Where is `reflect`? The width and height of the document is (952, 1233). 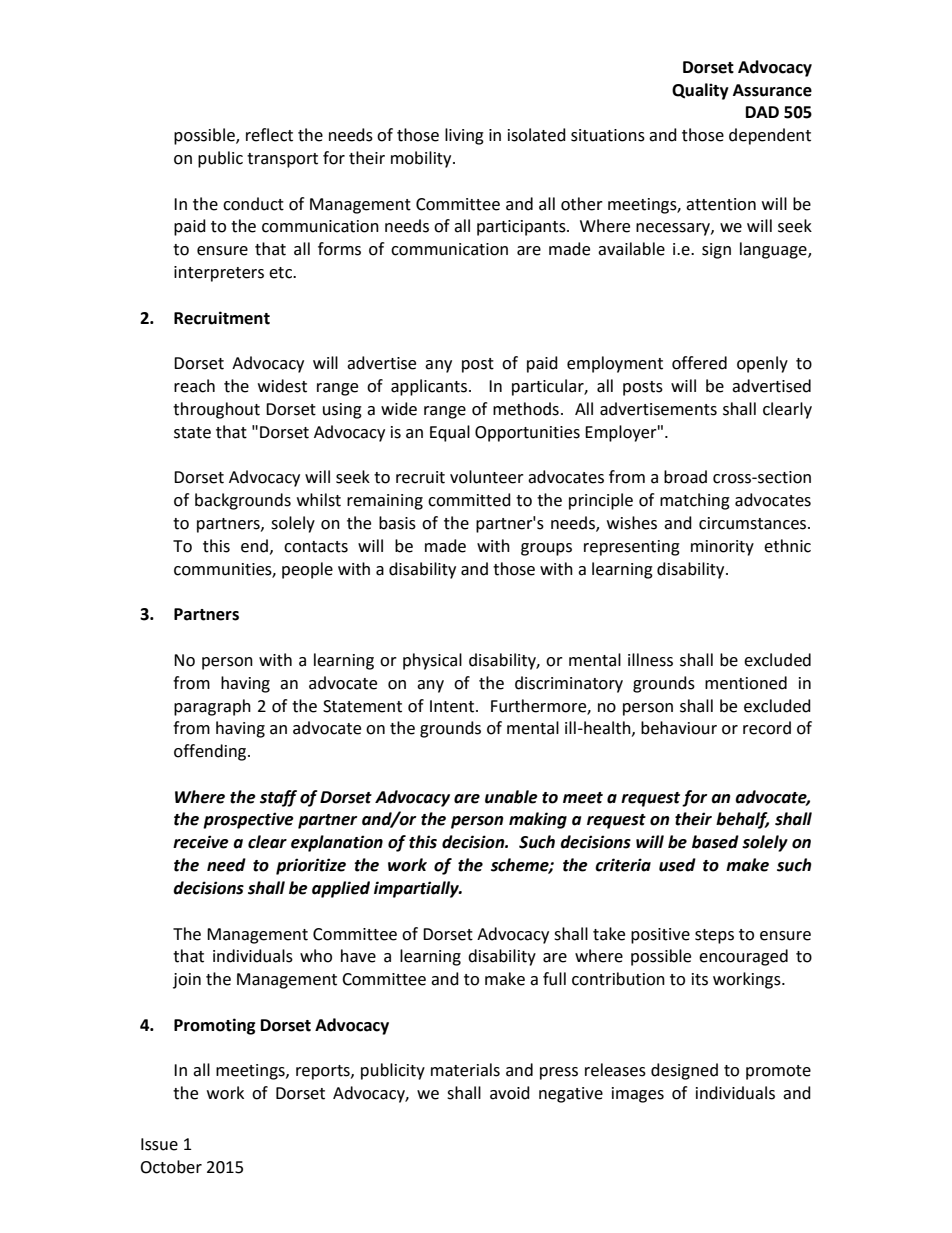
reflect is located at coordinates (269, 135).
